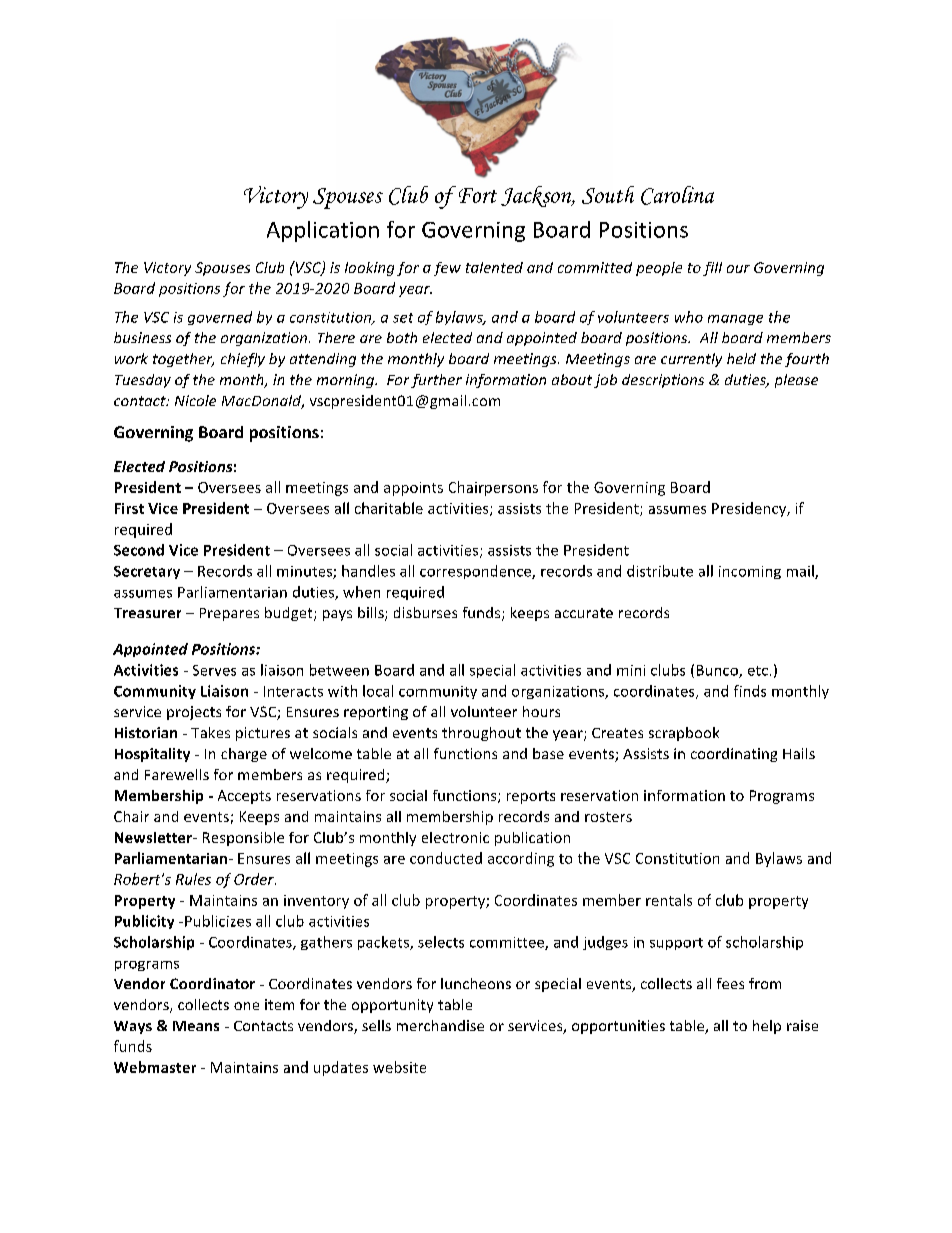  I want to click on Rules, so click(193, 879).
